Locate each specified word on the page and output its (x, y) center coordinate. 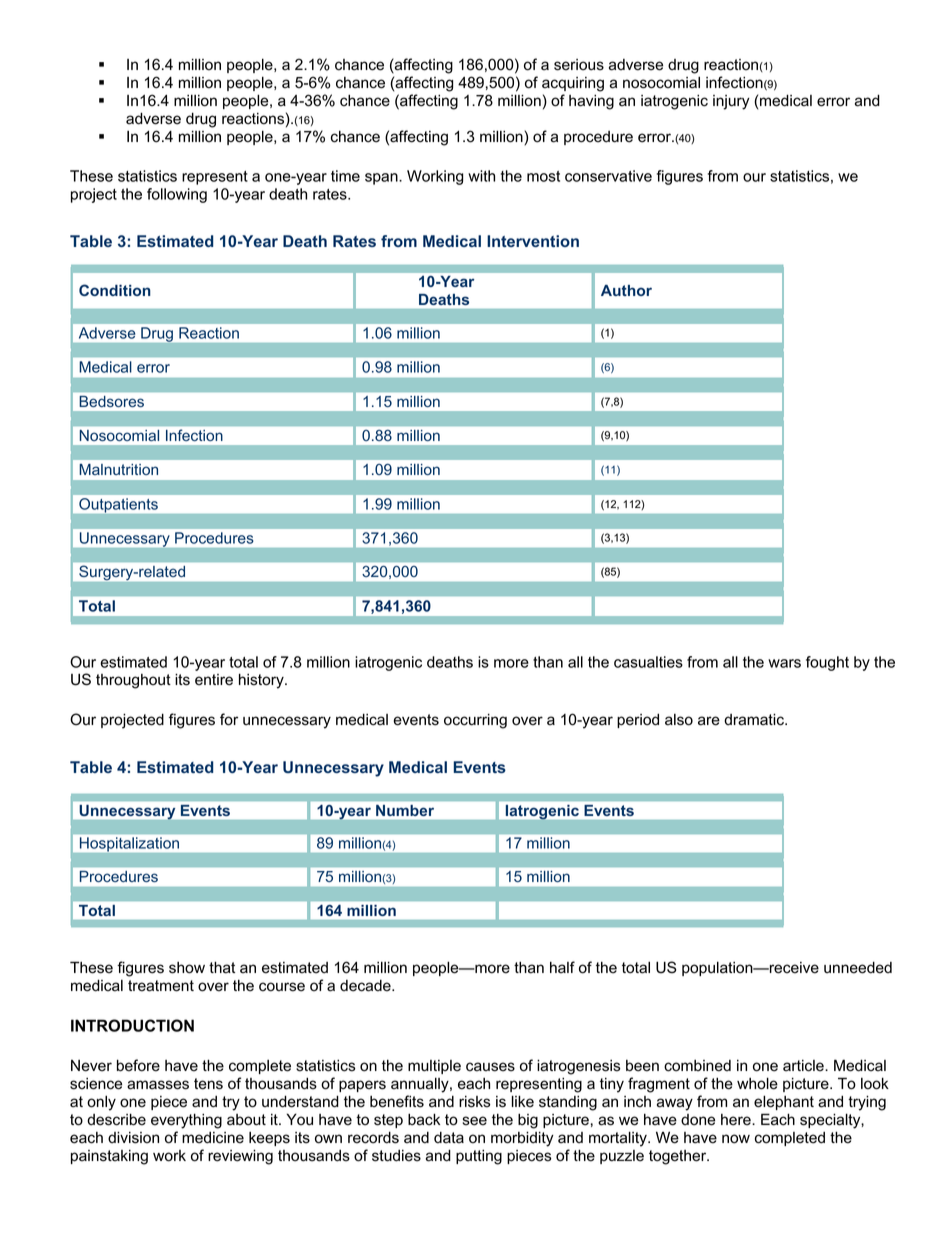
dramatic (755, 720)
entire (214, 680)
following (177, 195)
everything (186, 1121)
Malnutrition (118, 469)
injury (731, 102)
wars (784, 663)
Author (626, 290)
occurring (475, 721)
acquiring (573, 84)
